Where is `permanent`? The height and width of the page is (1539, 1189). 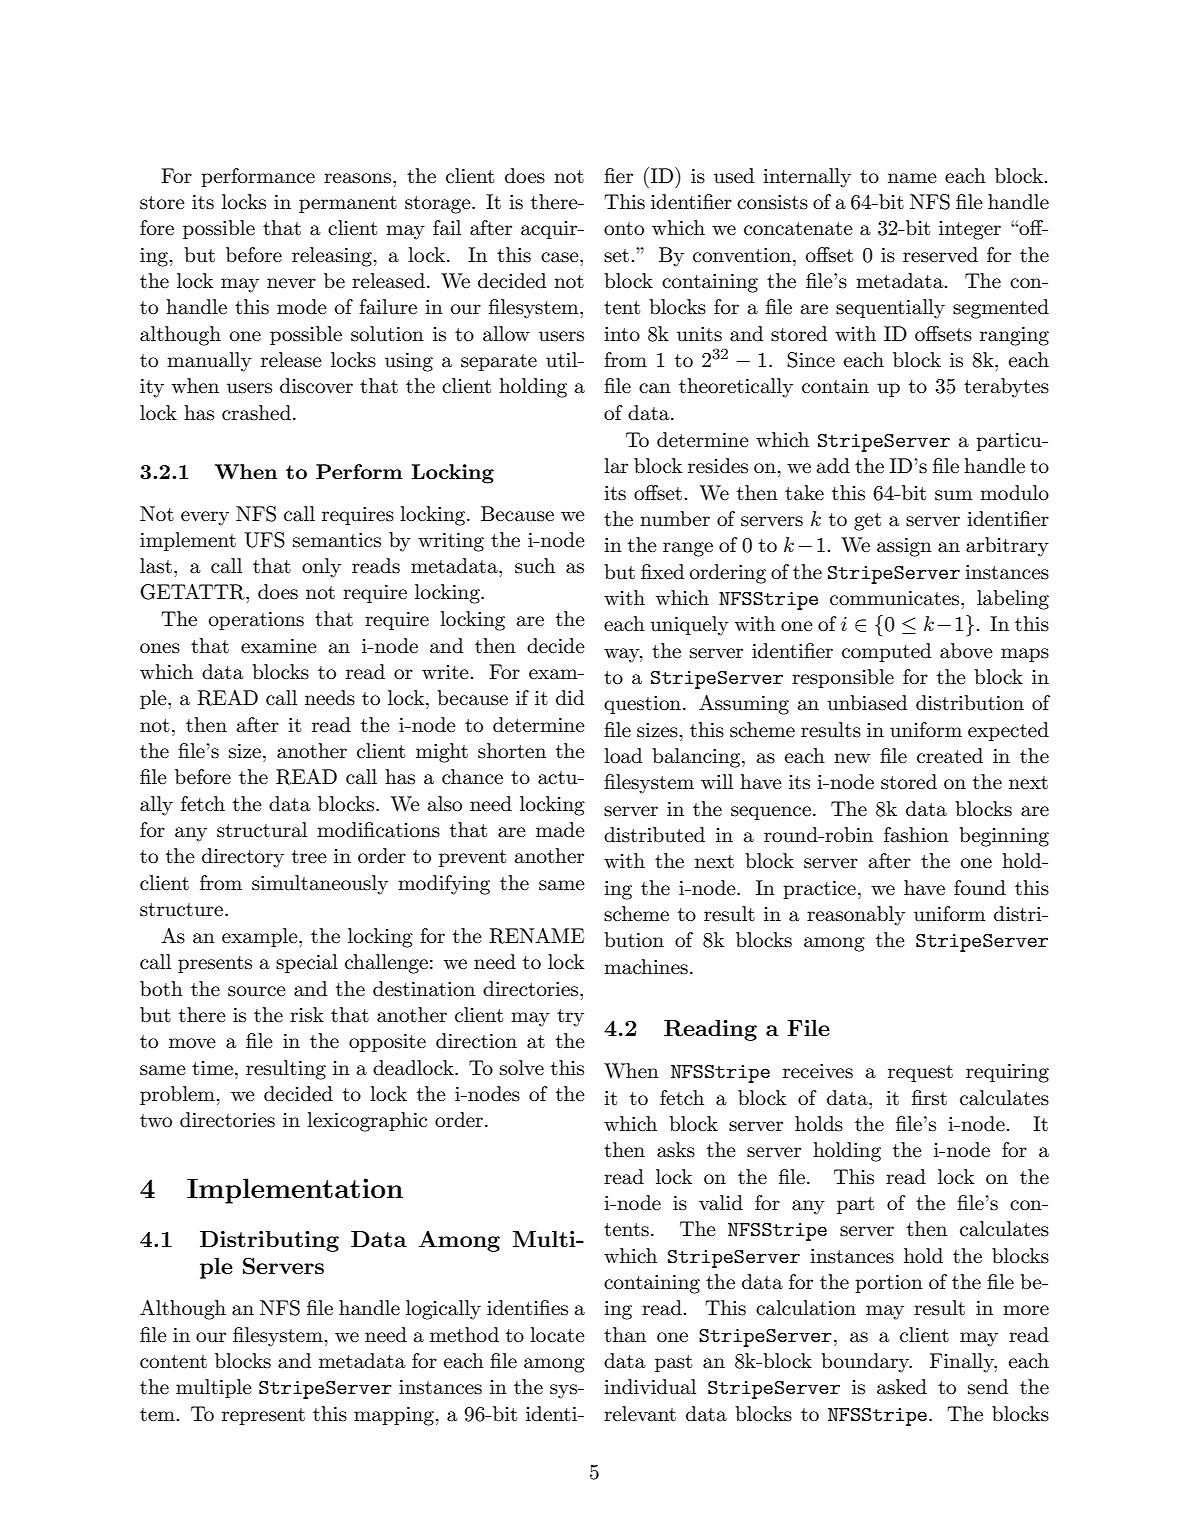 permanent is located at coordinates (348, 204).
